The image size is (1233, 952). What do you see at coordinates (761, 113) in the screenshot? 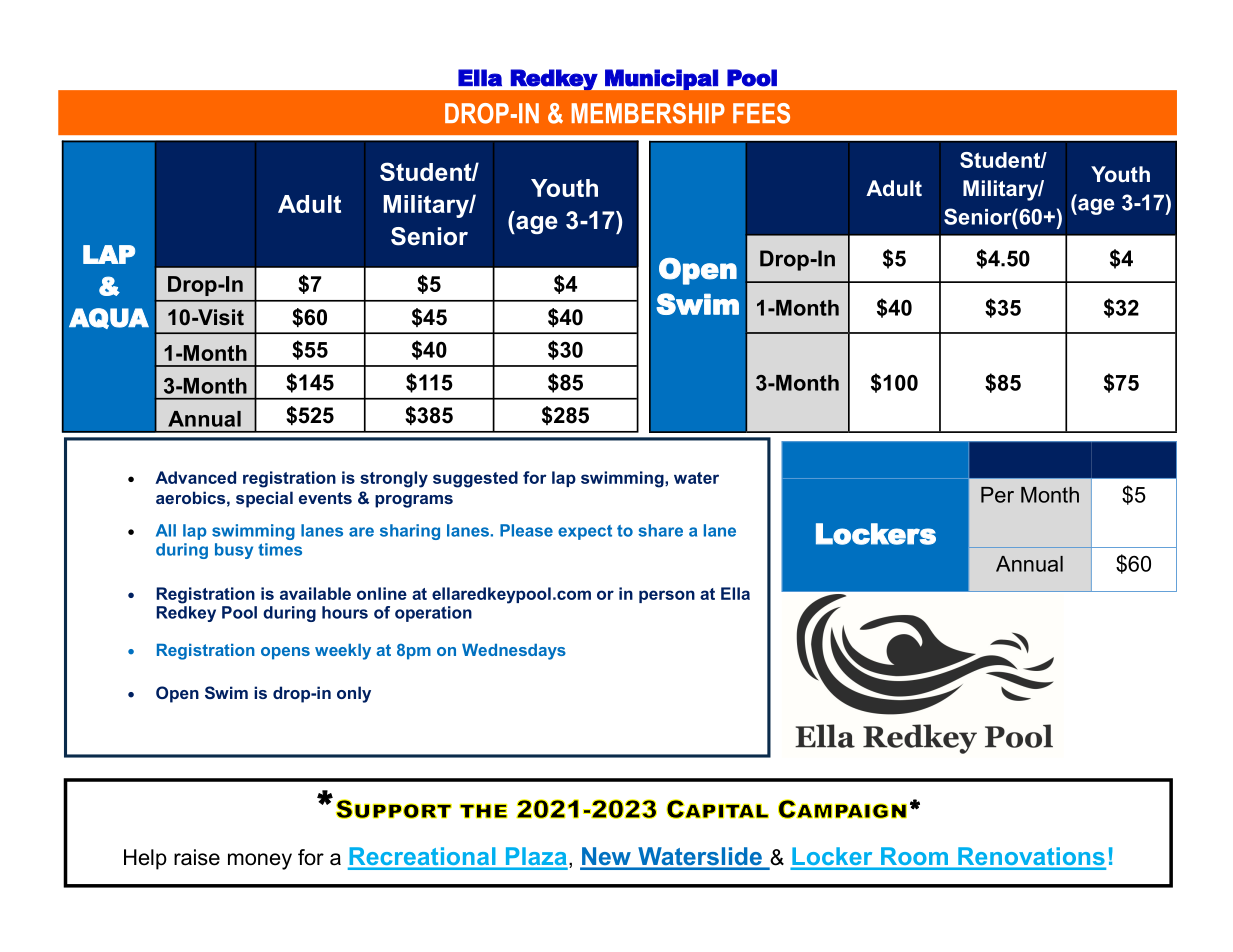
I see `FEES` at bounding box center [761, 113].
